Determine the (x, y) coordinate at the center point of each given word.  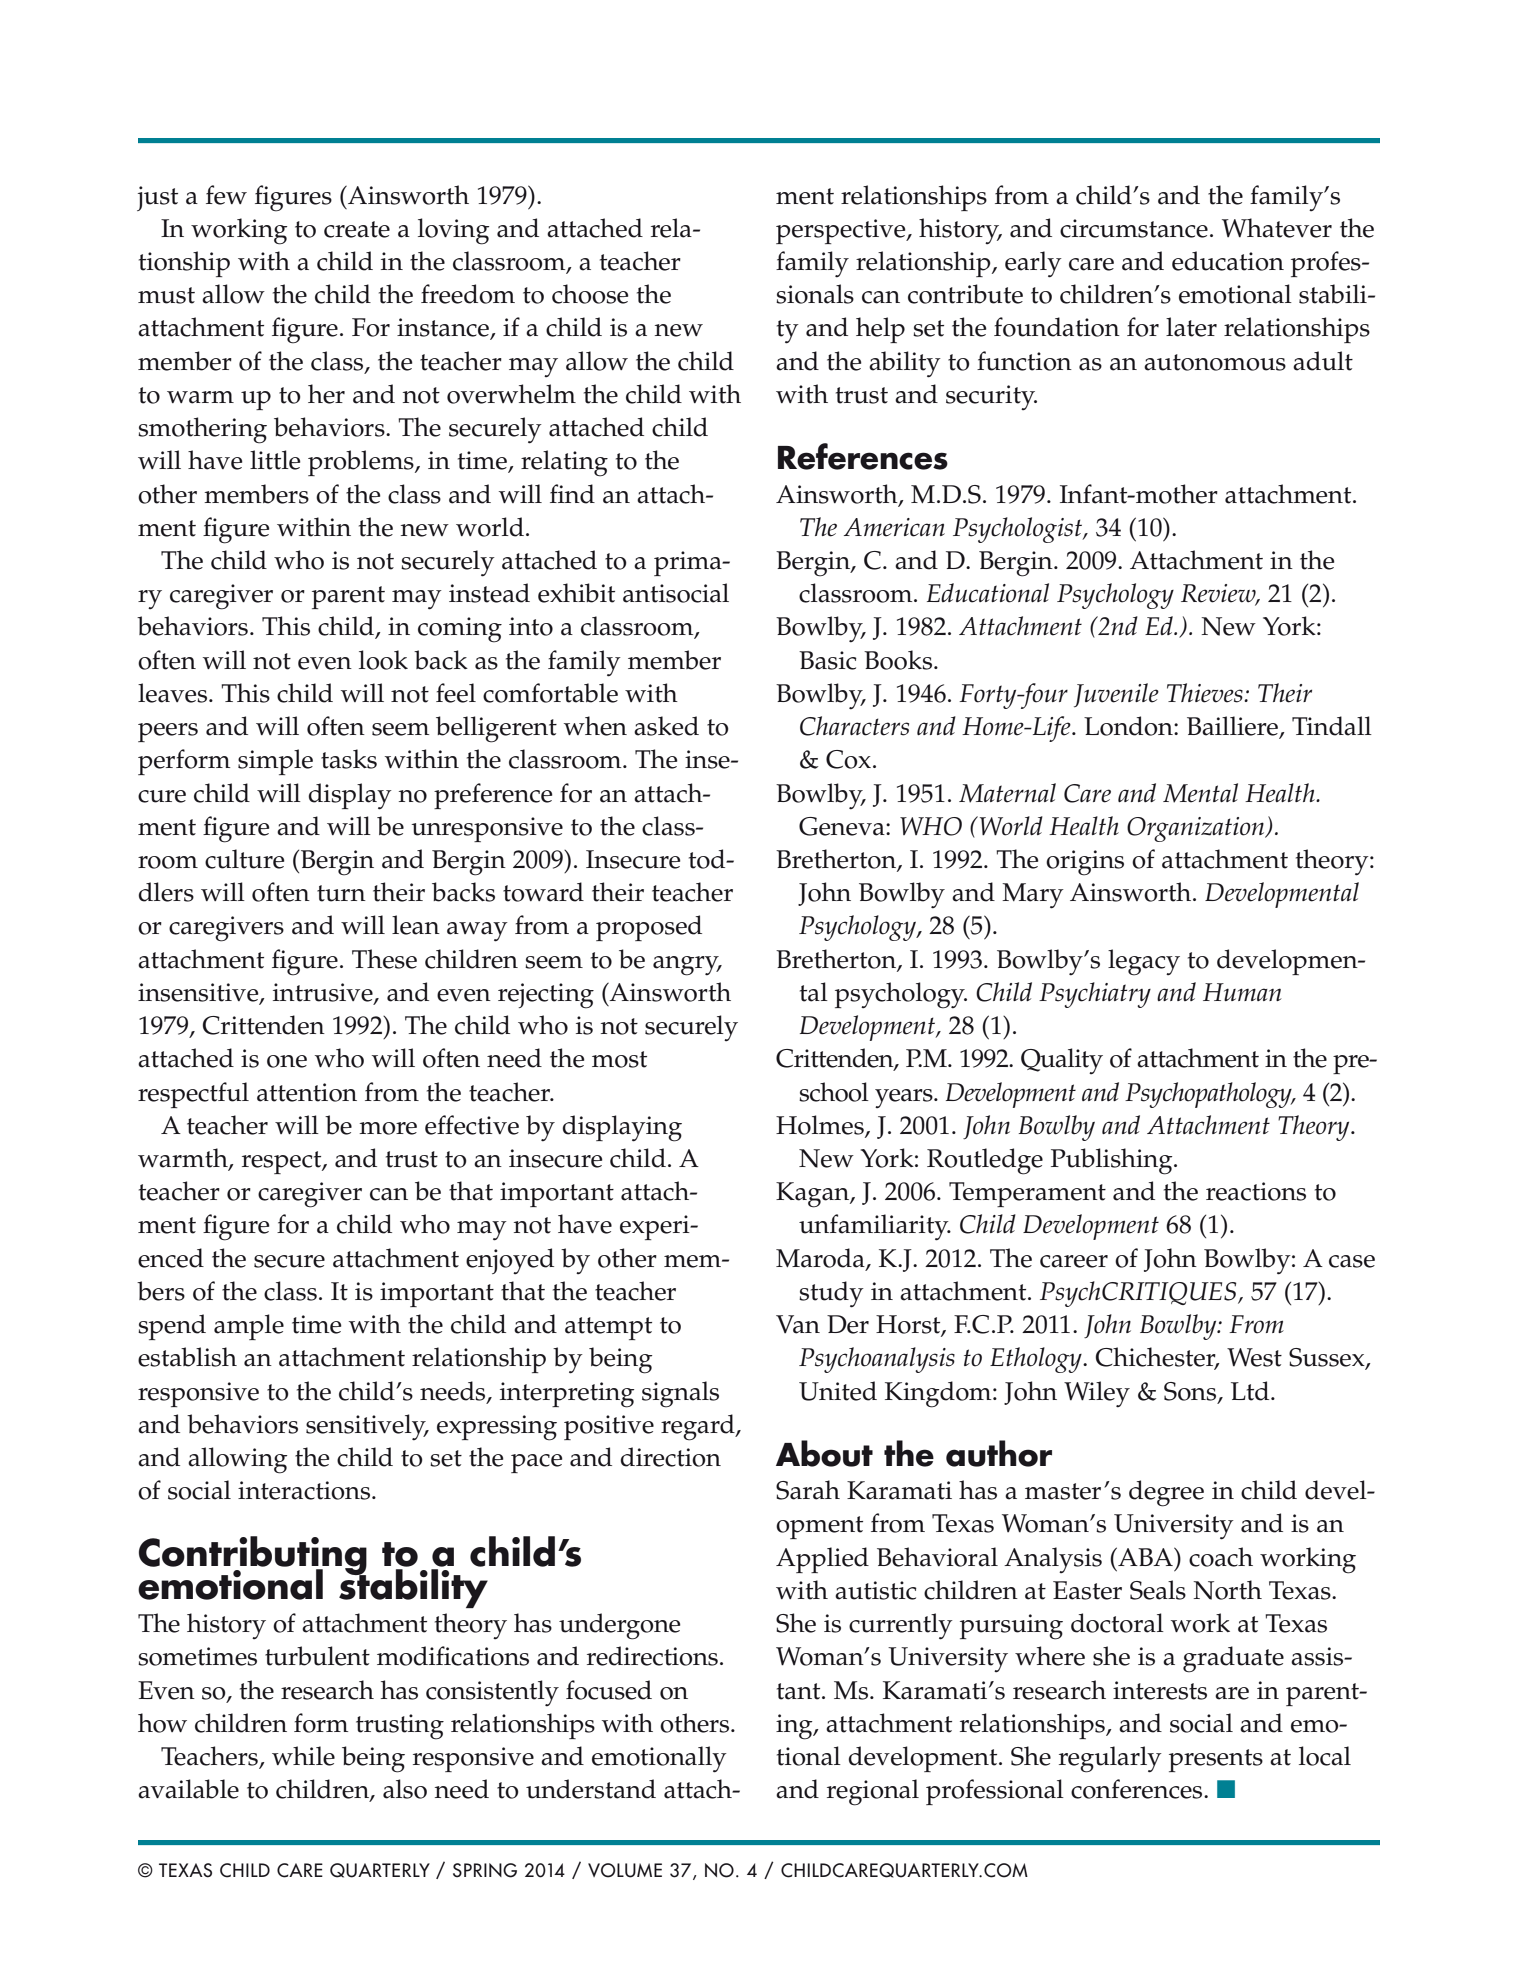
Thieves (1206, 693)
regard (699, 1427)
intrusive (324, 993)
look (383, 660)
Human (1242, 992)
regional (873, 1792)
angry (687, 966)
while (303, 1756)
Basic (828, 660)
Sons (1191, 1392)
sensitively (367, 1427)
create (357, 229)
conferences (1138, 1789)
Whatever (1277, 228)
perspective (842, 231)
